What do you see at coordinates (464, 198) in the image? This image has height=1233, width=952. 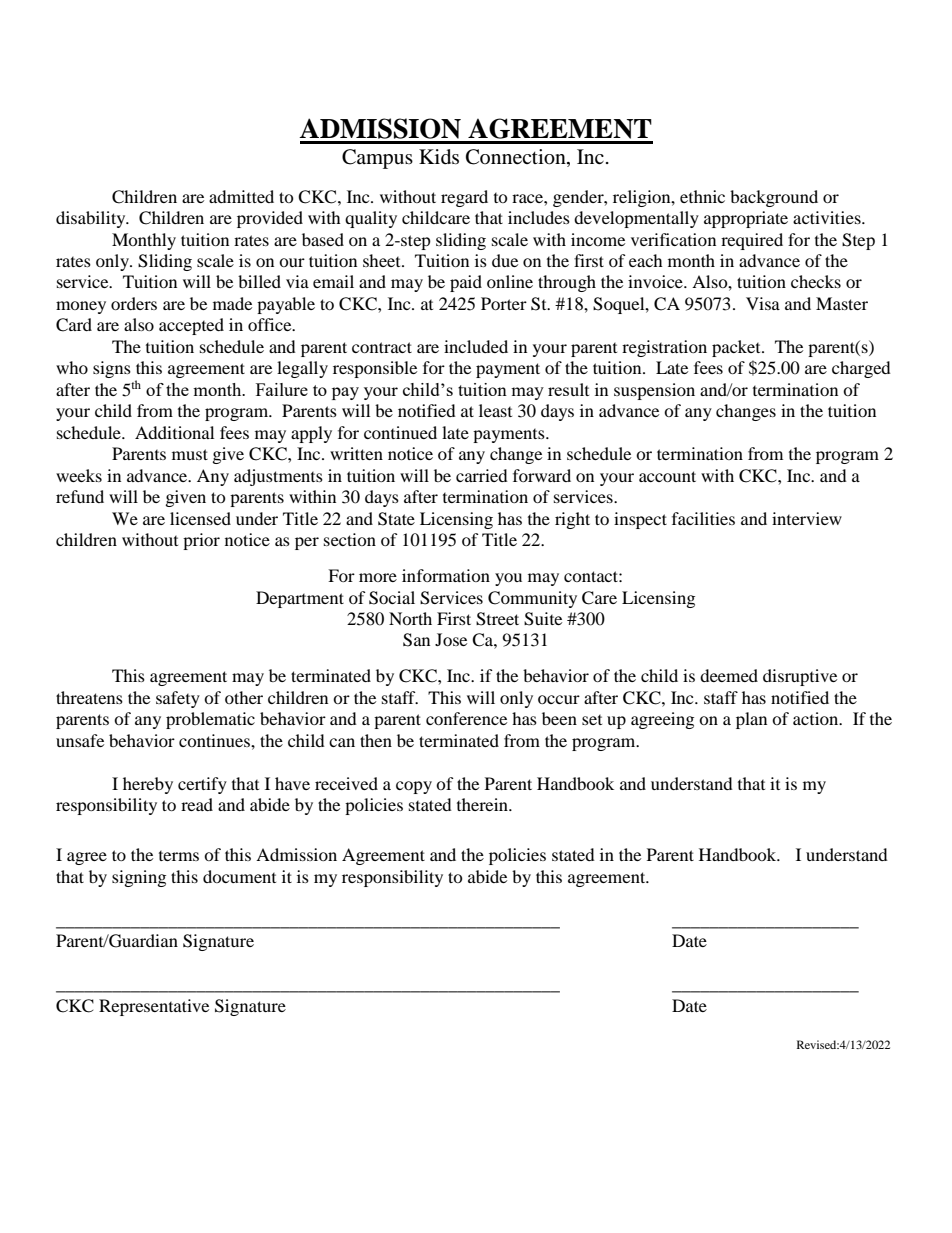 I see `regard` at bounding box center [464, 198].
